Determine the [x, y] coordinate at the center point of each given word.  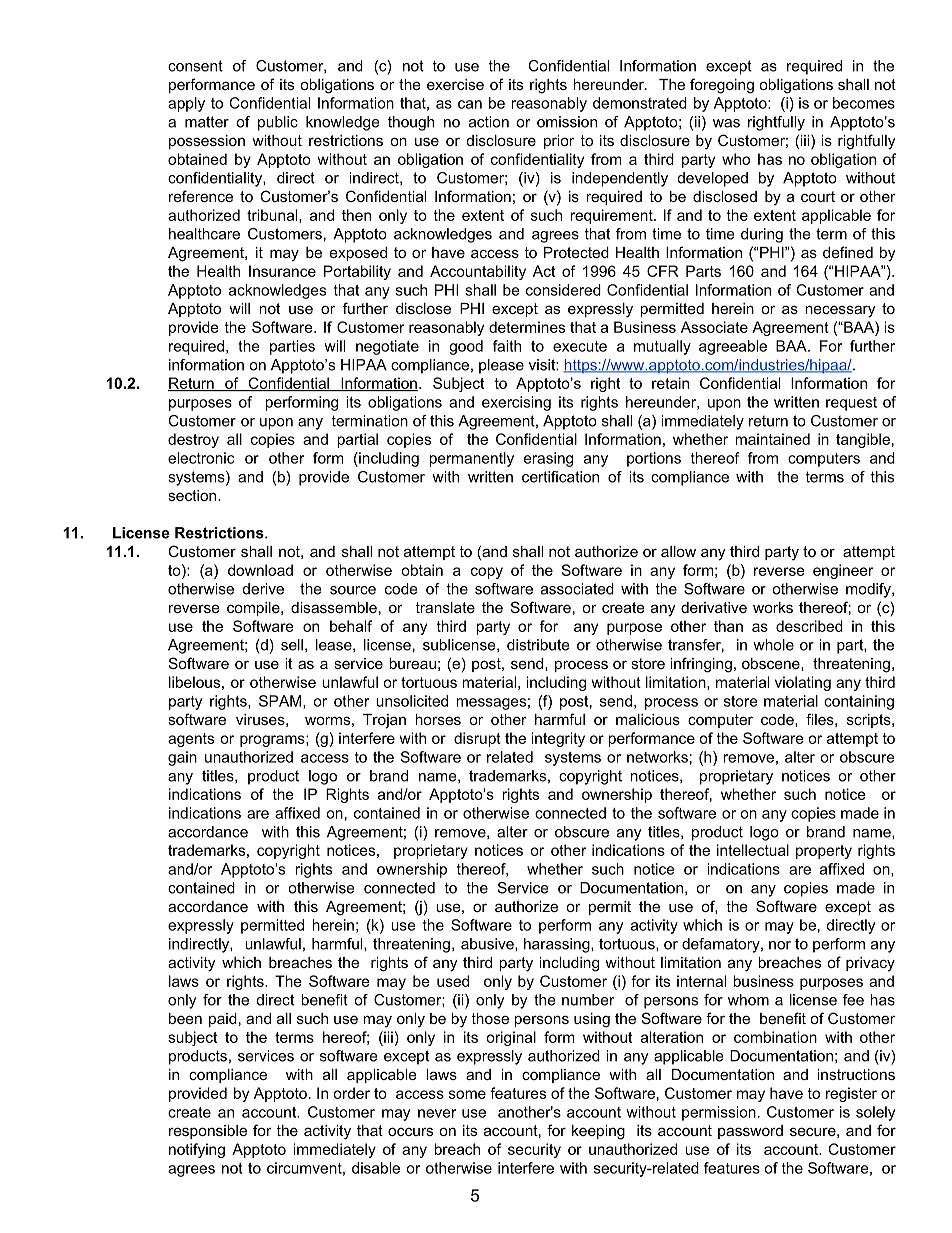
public [278, 123]
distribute [538, 645]
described [809, 626]
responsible [208, 1132]
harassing [558, 945]
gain [182, 758]
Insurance [282, 271]
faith [507, 346]
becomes [864, 103]
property [824, 852]
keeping [598, 1132]
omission [567, 122]
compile [254, 609]
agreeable [733, 347]
